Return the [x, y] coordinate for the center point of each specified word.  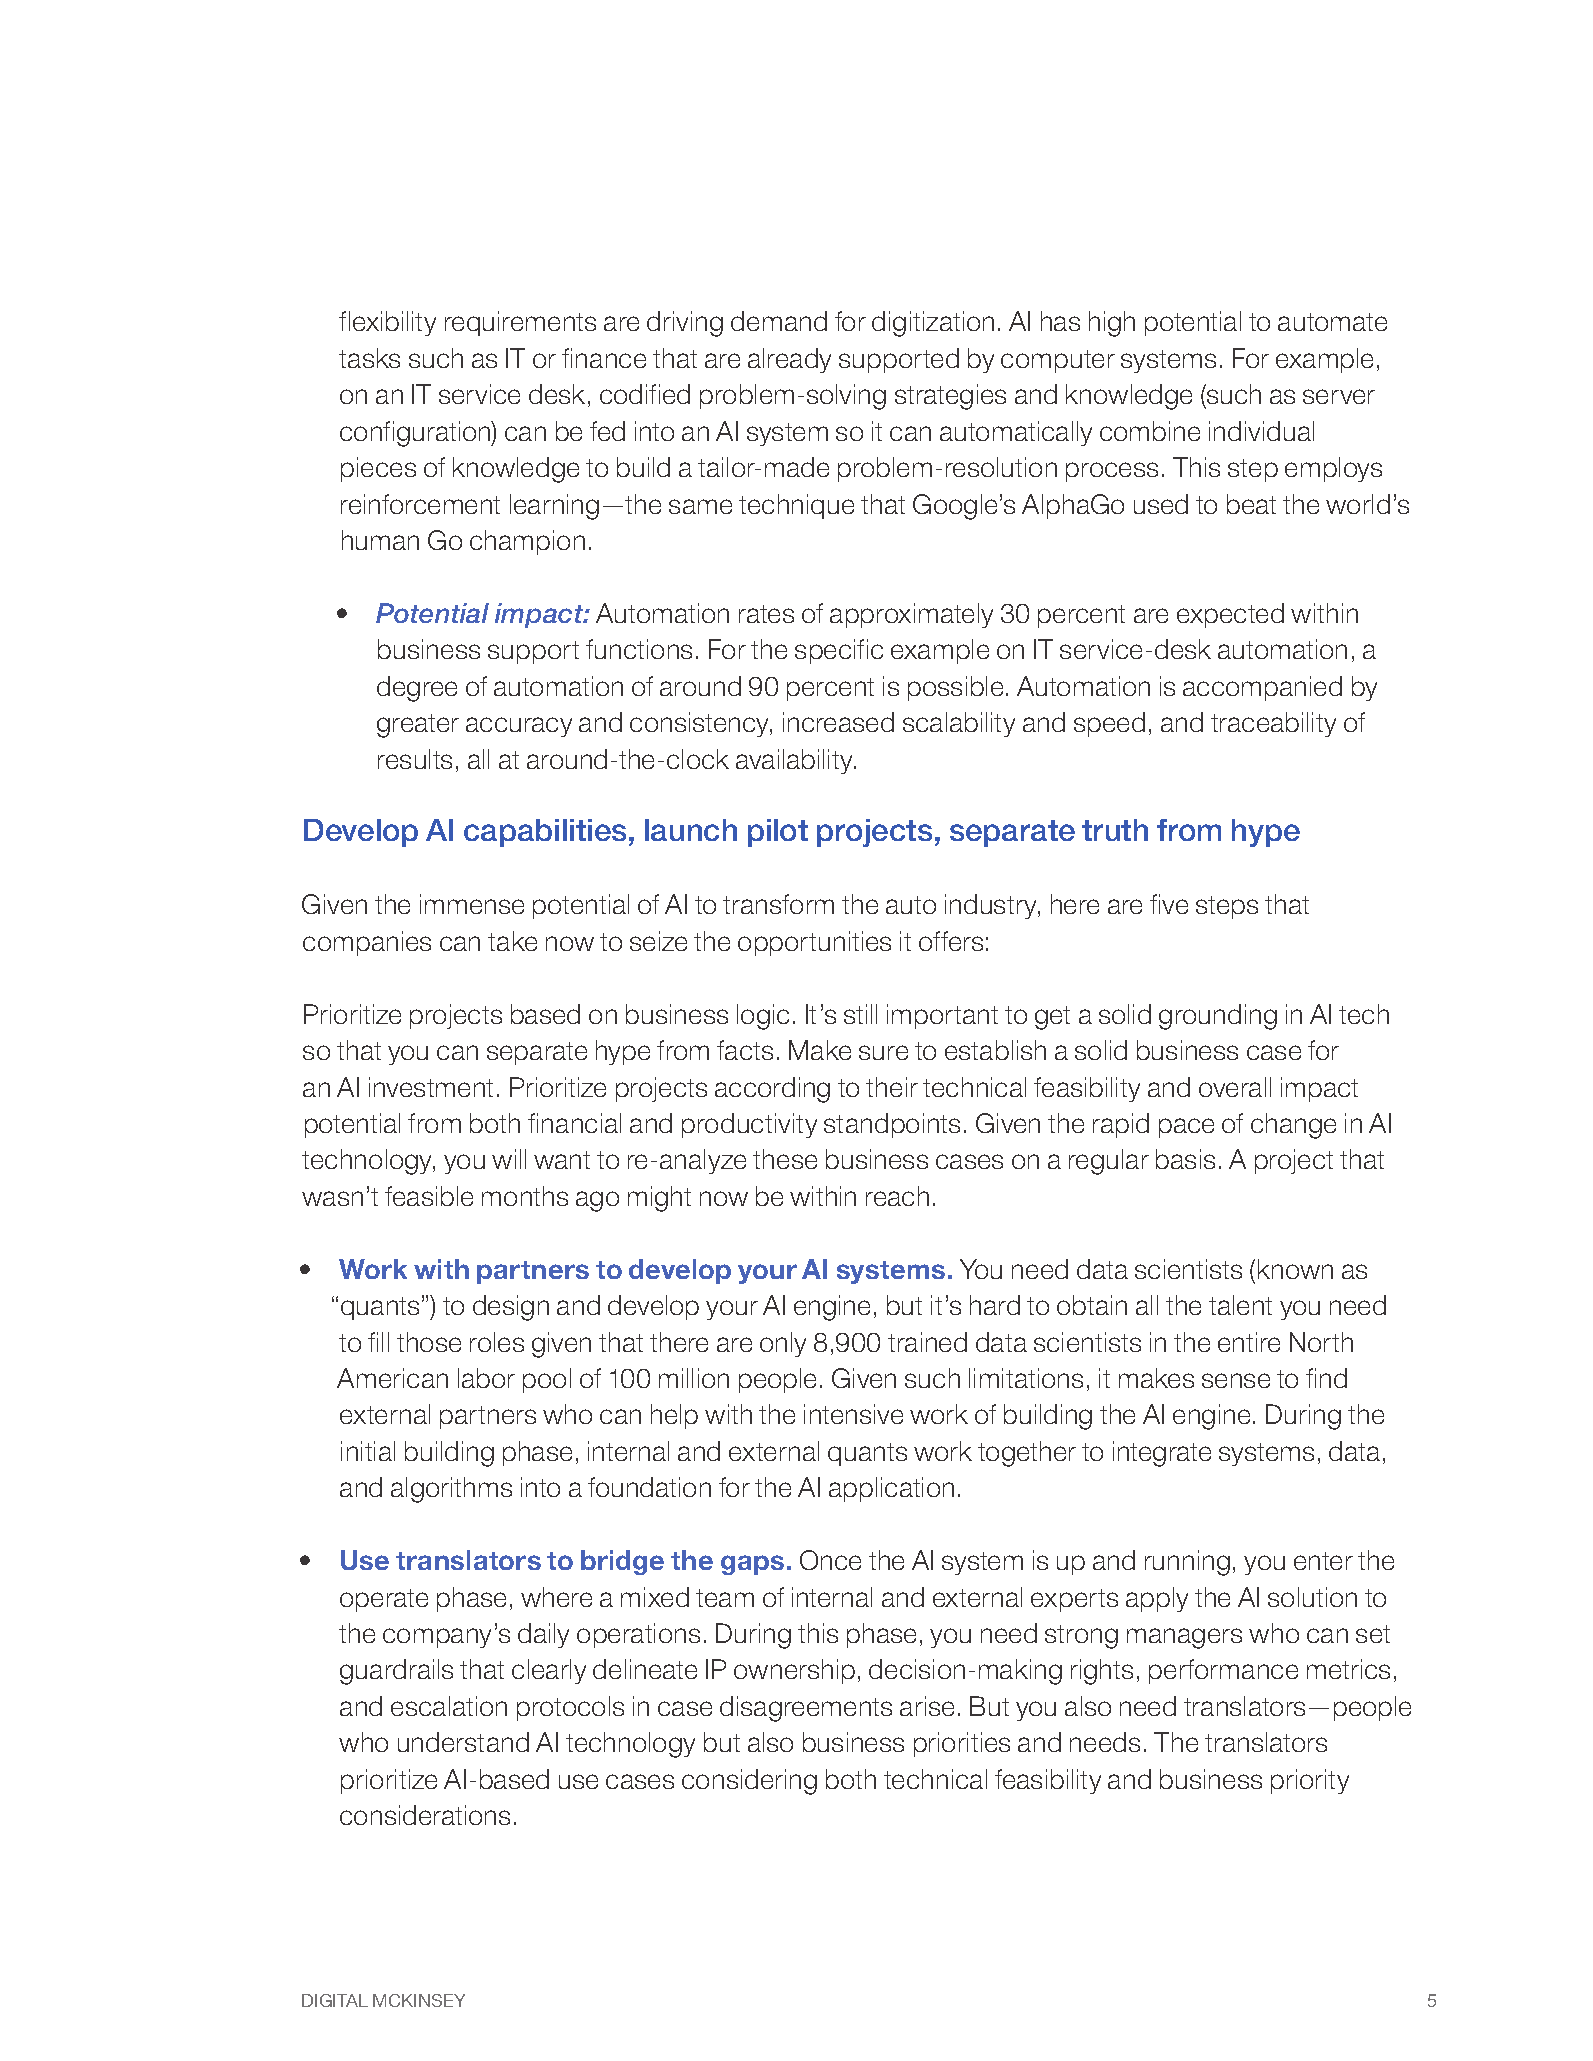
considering [749, 1782]
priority [1310, 1781]
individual [1261, 431]
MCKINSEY [419, 2000]
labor [486, 1378]
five [1169, 904]
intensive [853, 1414]
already [789, 360]
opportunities [814, 943]
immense [472, 904]
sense [1236, 1380]
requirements [520, 323]
